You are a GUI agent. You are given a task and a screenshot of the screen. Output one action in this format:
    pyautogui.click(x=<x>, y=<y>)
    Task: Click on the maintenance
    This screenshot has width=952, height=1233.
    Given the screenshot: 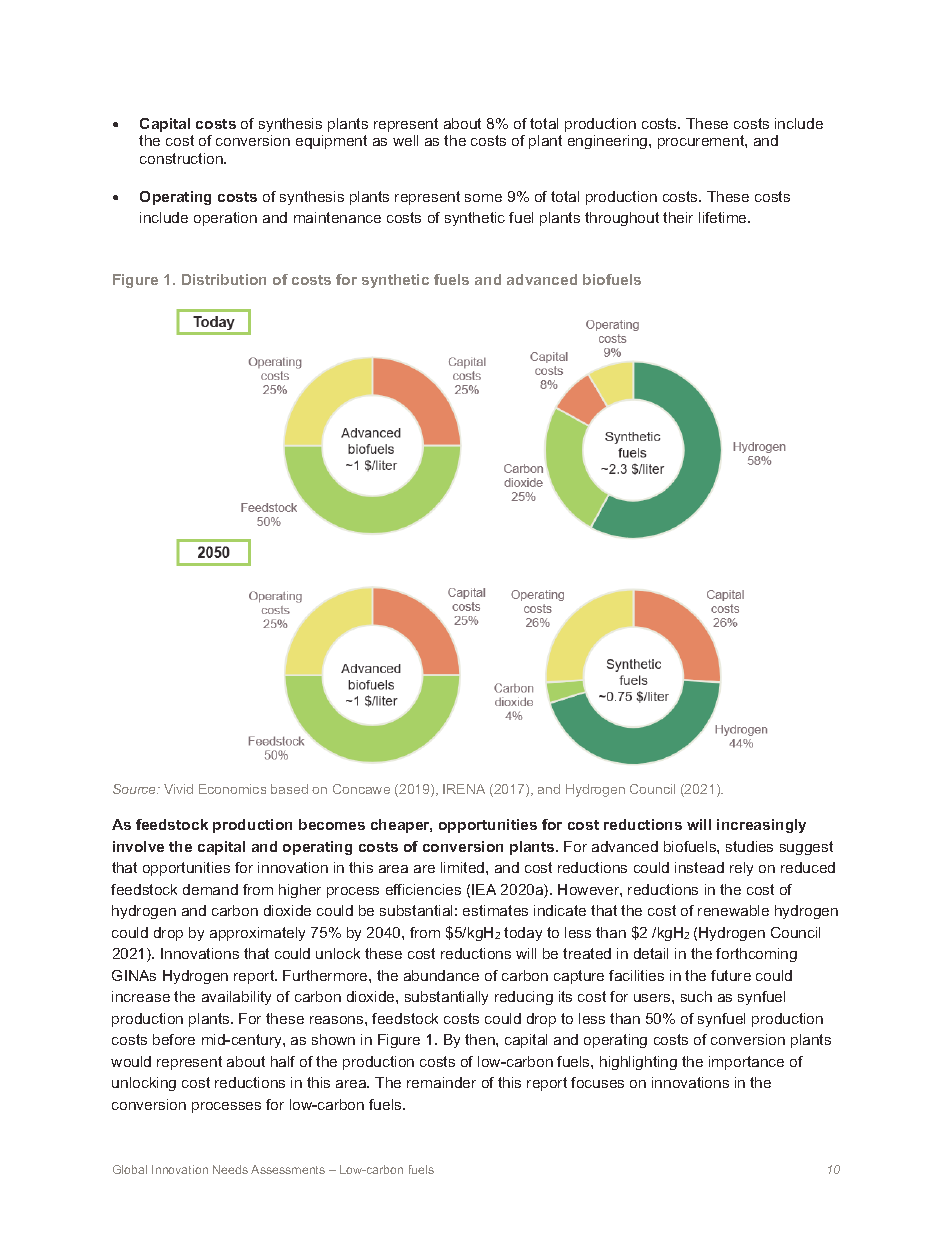 What is the action you would take?
    pyautogui.click(x=337, y=217)
